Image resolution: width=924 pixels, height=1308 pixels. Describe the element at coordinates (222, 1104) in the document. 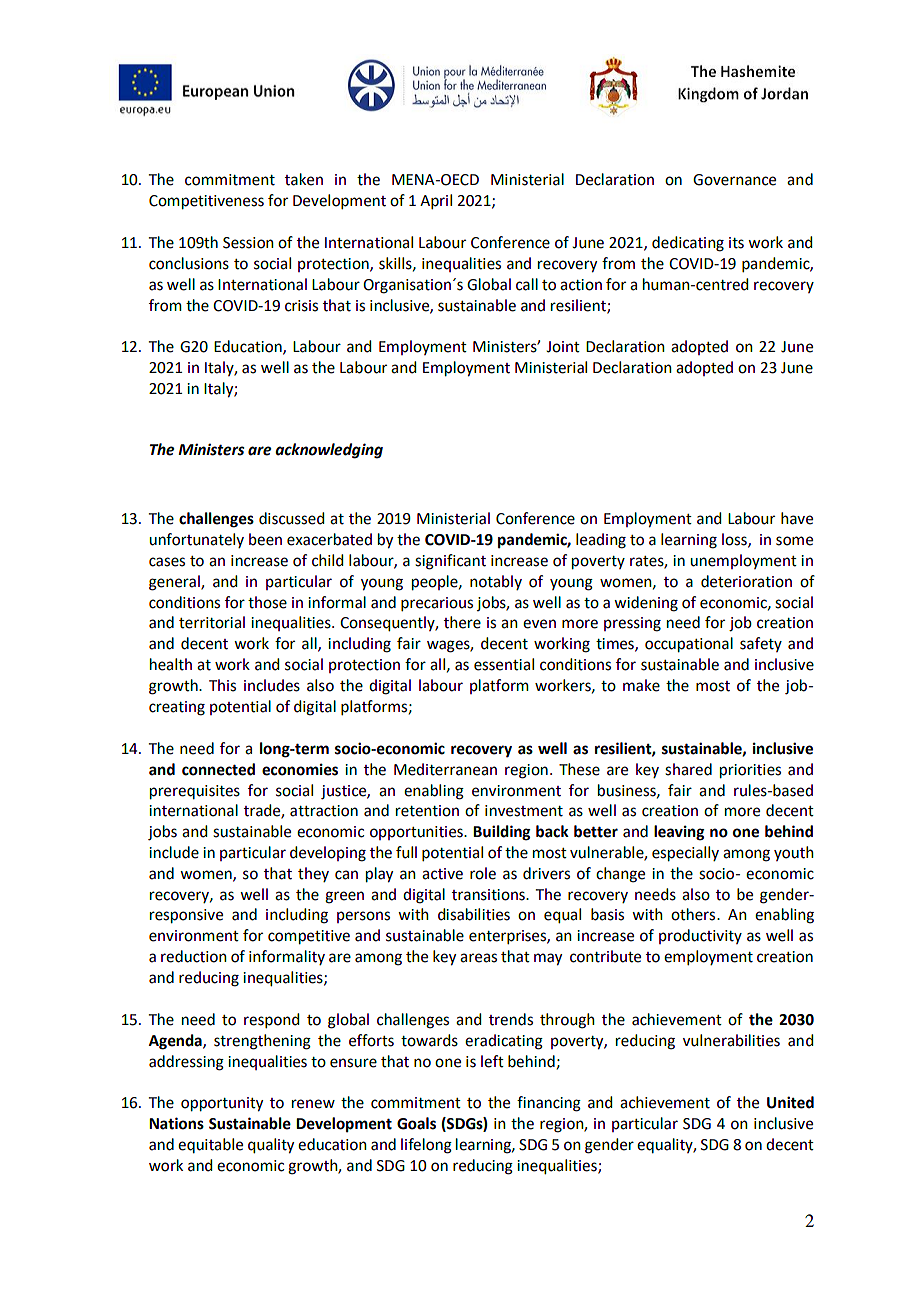

I see `opportunity` at that location.
